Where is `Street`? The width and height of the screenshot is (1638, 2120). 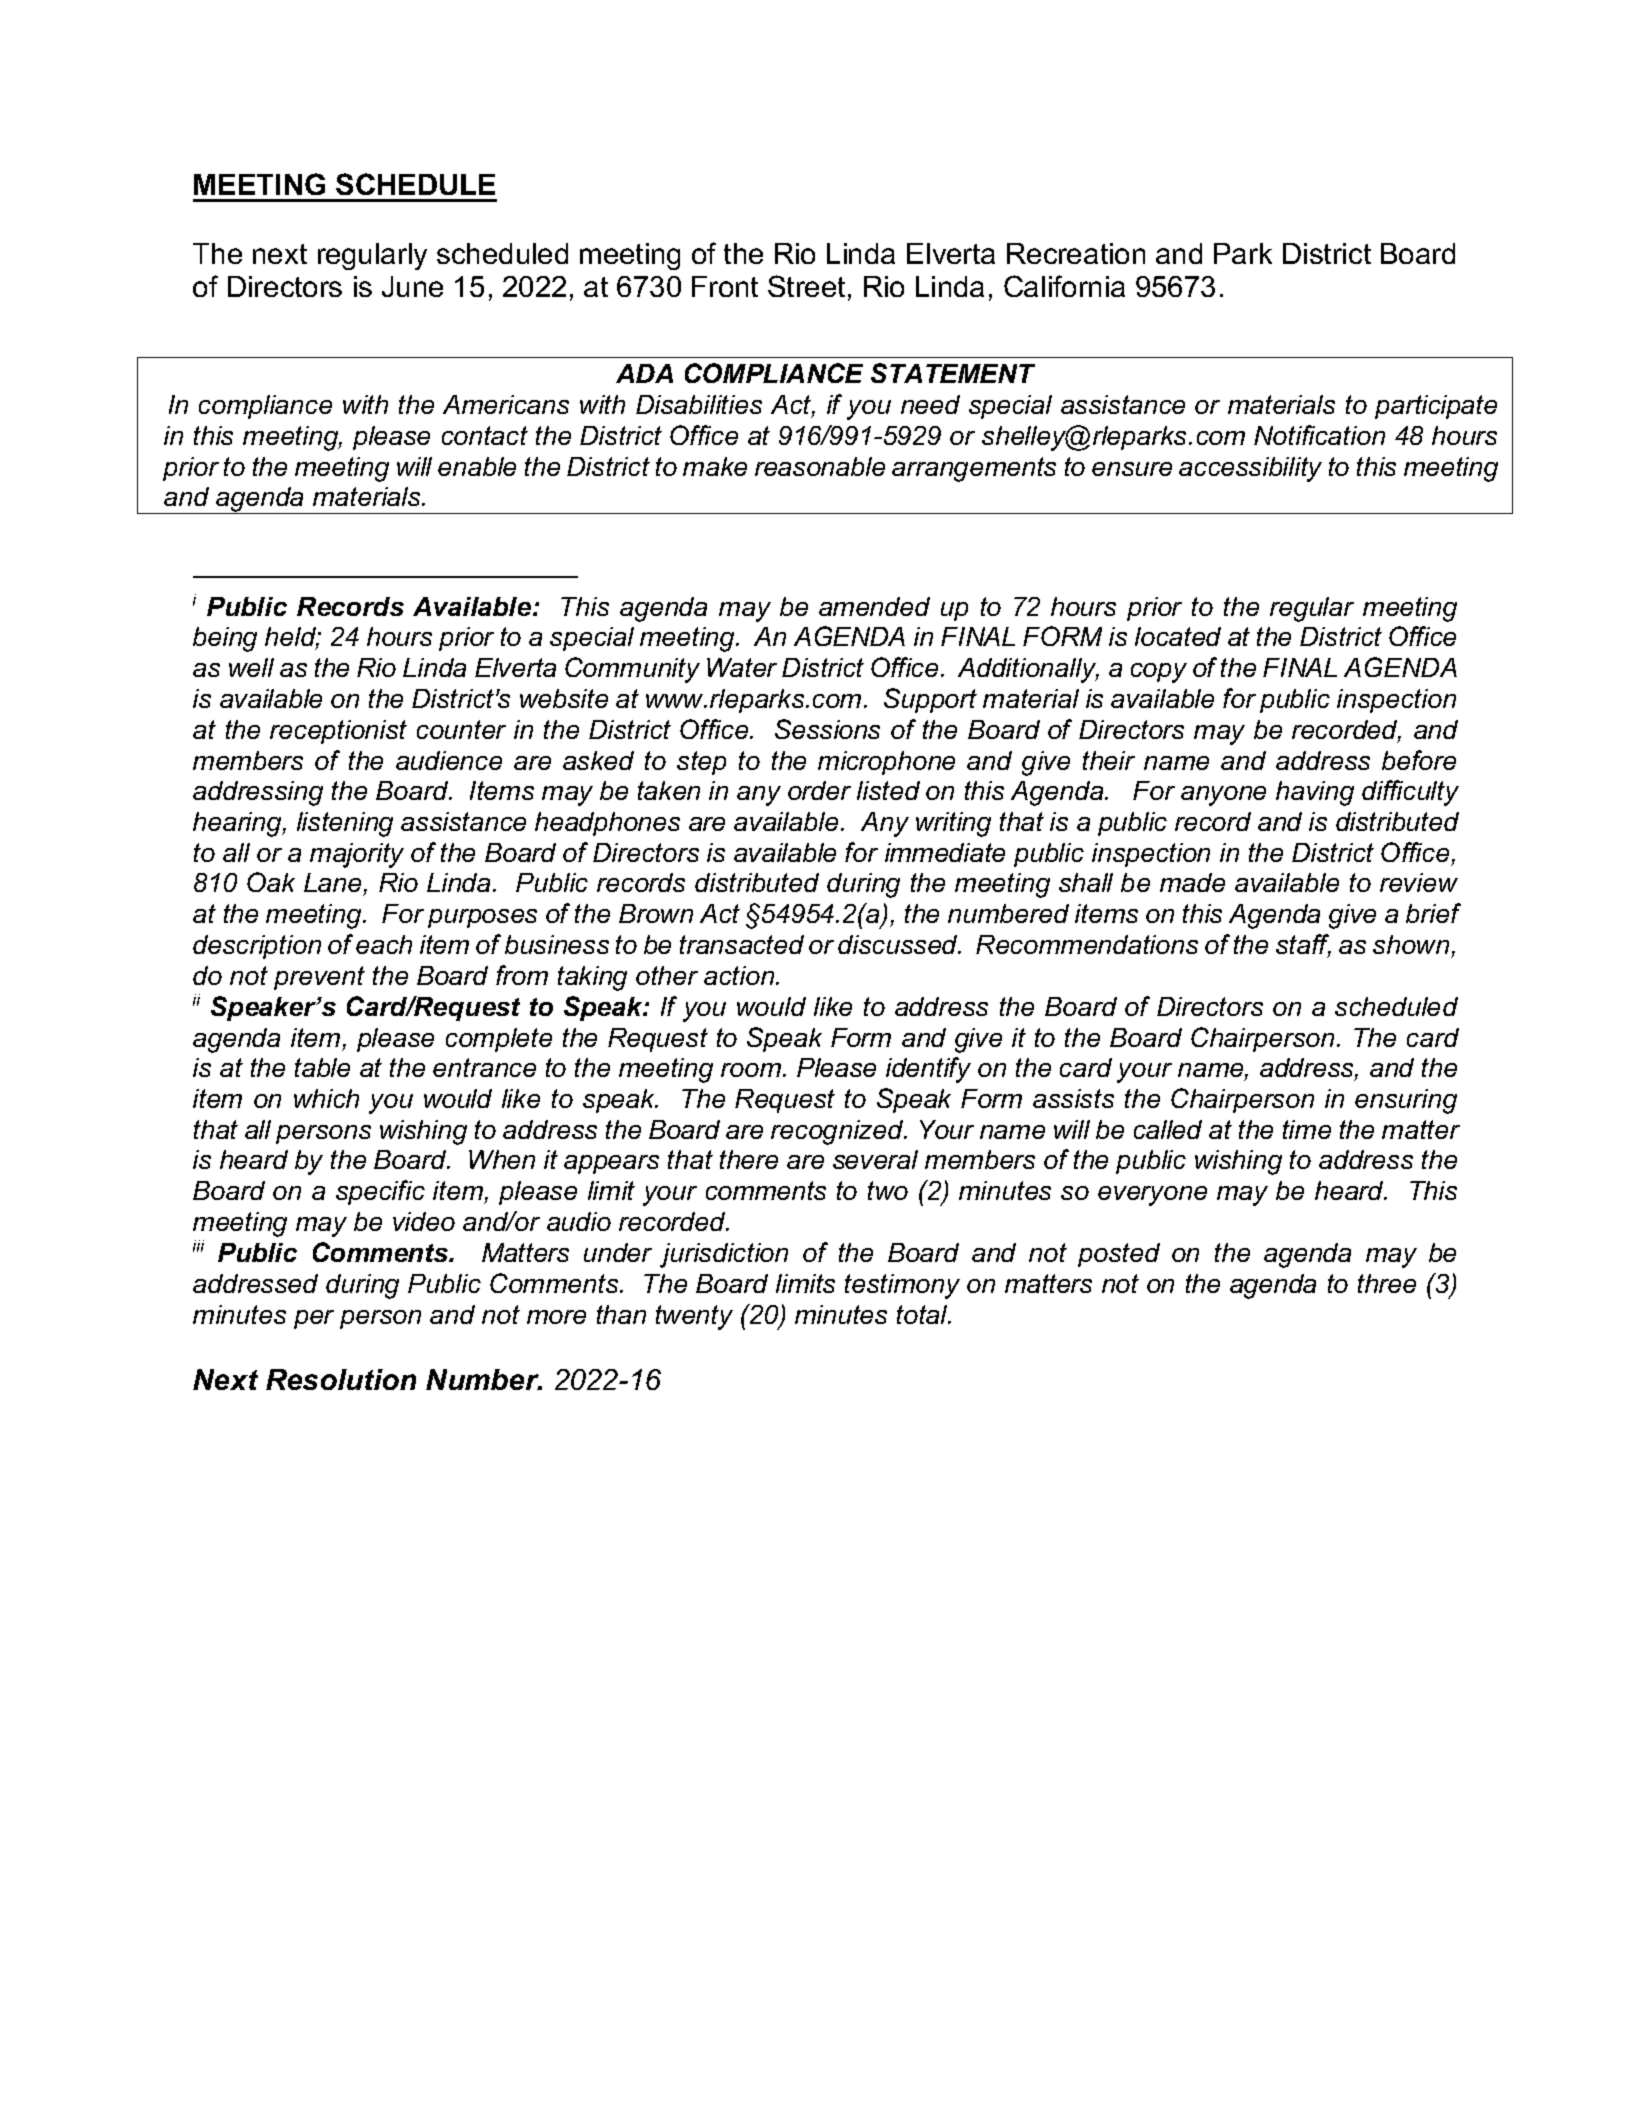 Street is located at coordinates (806, 286).
